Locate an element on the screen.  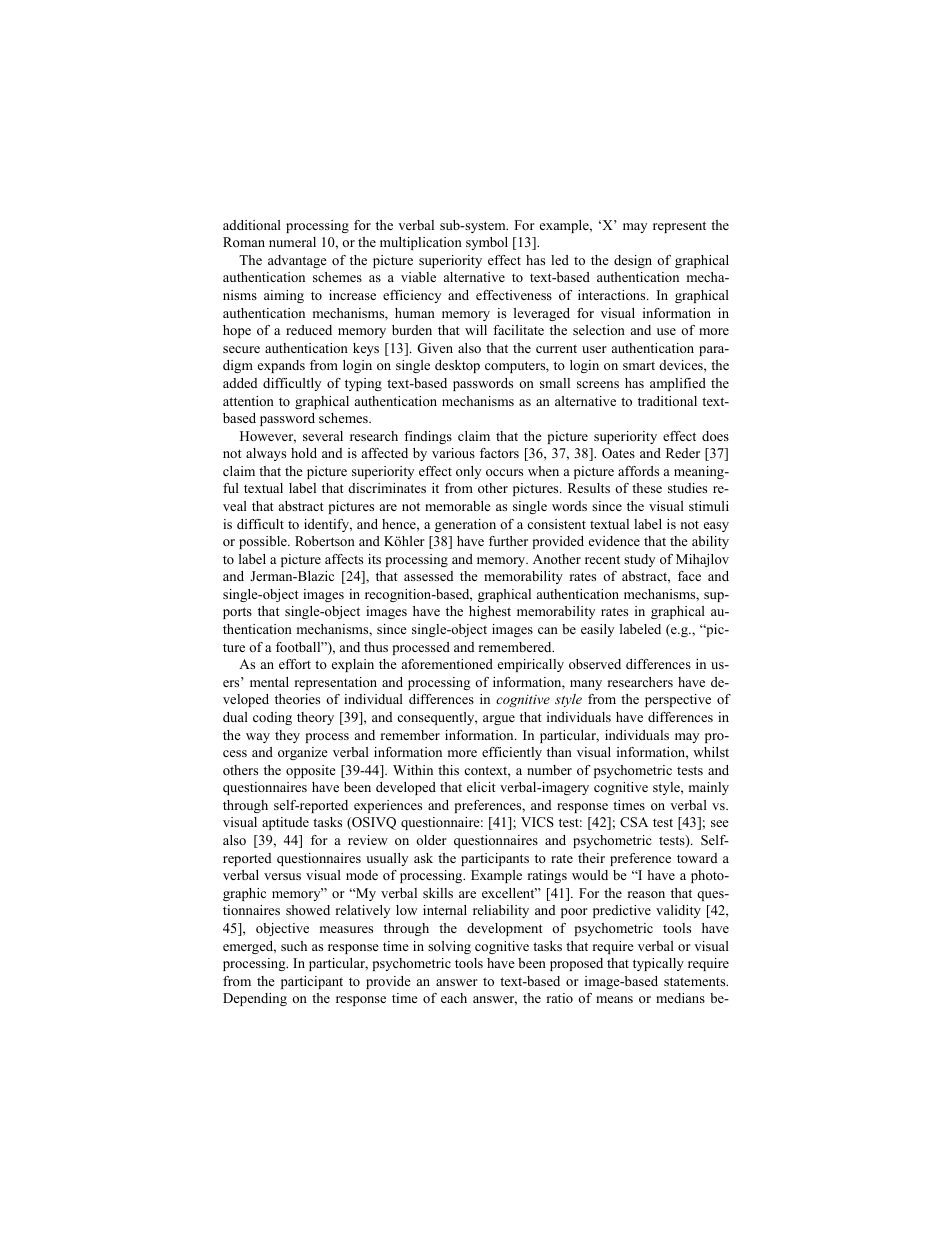
hold is located at coordinates (304, 453).
